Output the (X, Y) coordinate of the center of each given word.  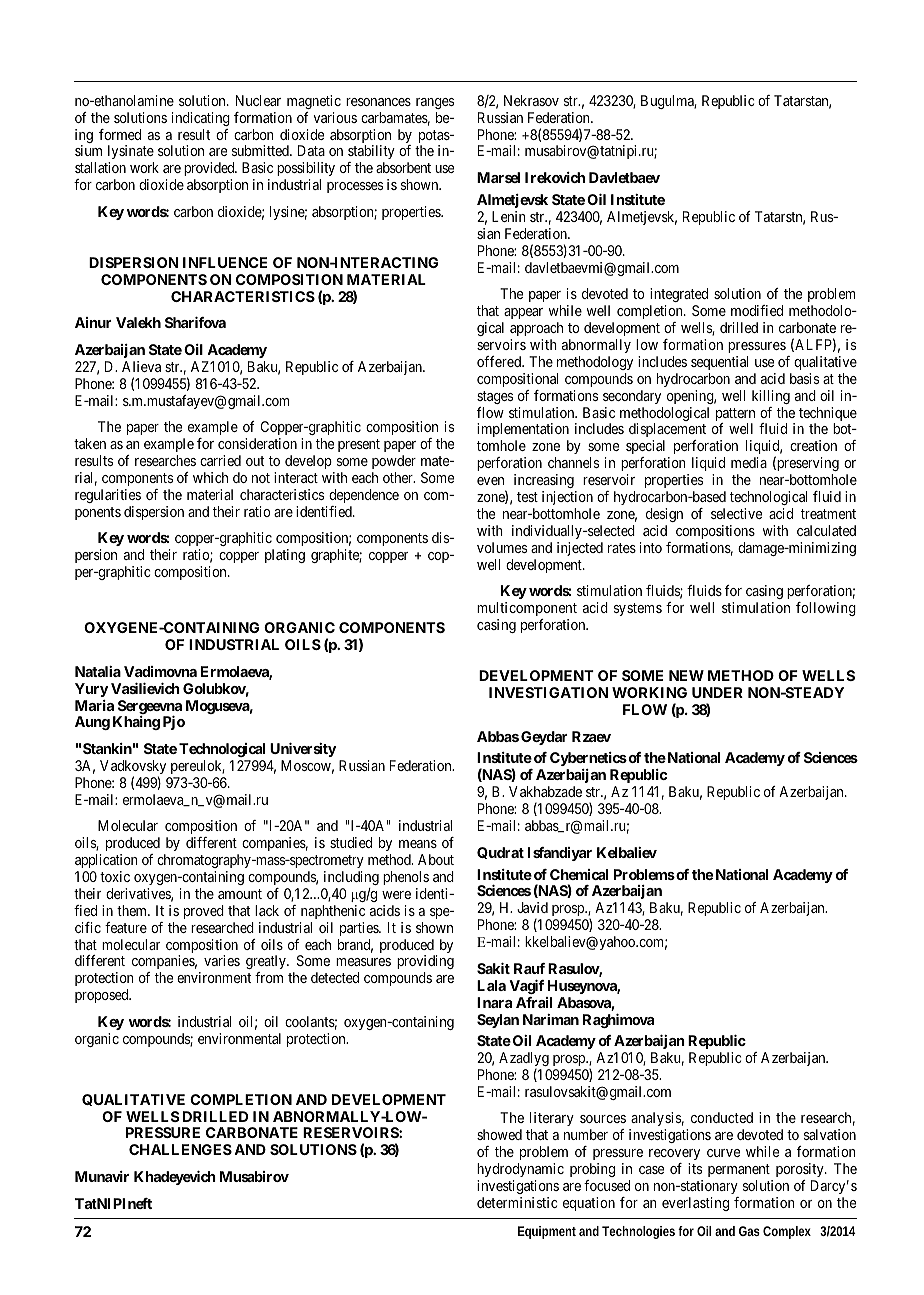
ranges (435, 103)
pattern (735, 416)
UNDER (717, 692)
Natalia (98, 671)
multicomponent (527, 609)
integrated (679, 295)
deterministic (517, 1202)
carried (220, 460)
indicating (201, 119)
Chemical (579, 874)
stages (495, 397)
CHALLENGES (180, 1149)
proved (204, 912)
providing (425, 964)
